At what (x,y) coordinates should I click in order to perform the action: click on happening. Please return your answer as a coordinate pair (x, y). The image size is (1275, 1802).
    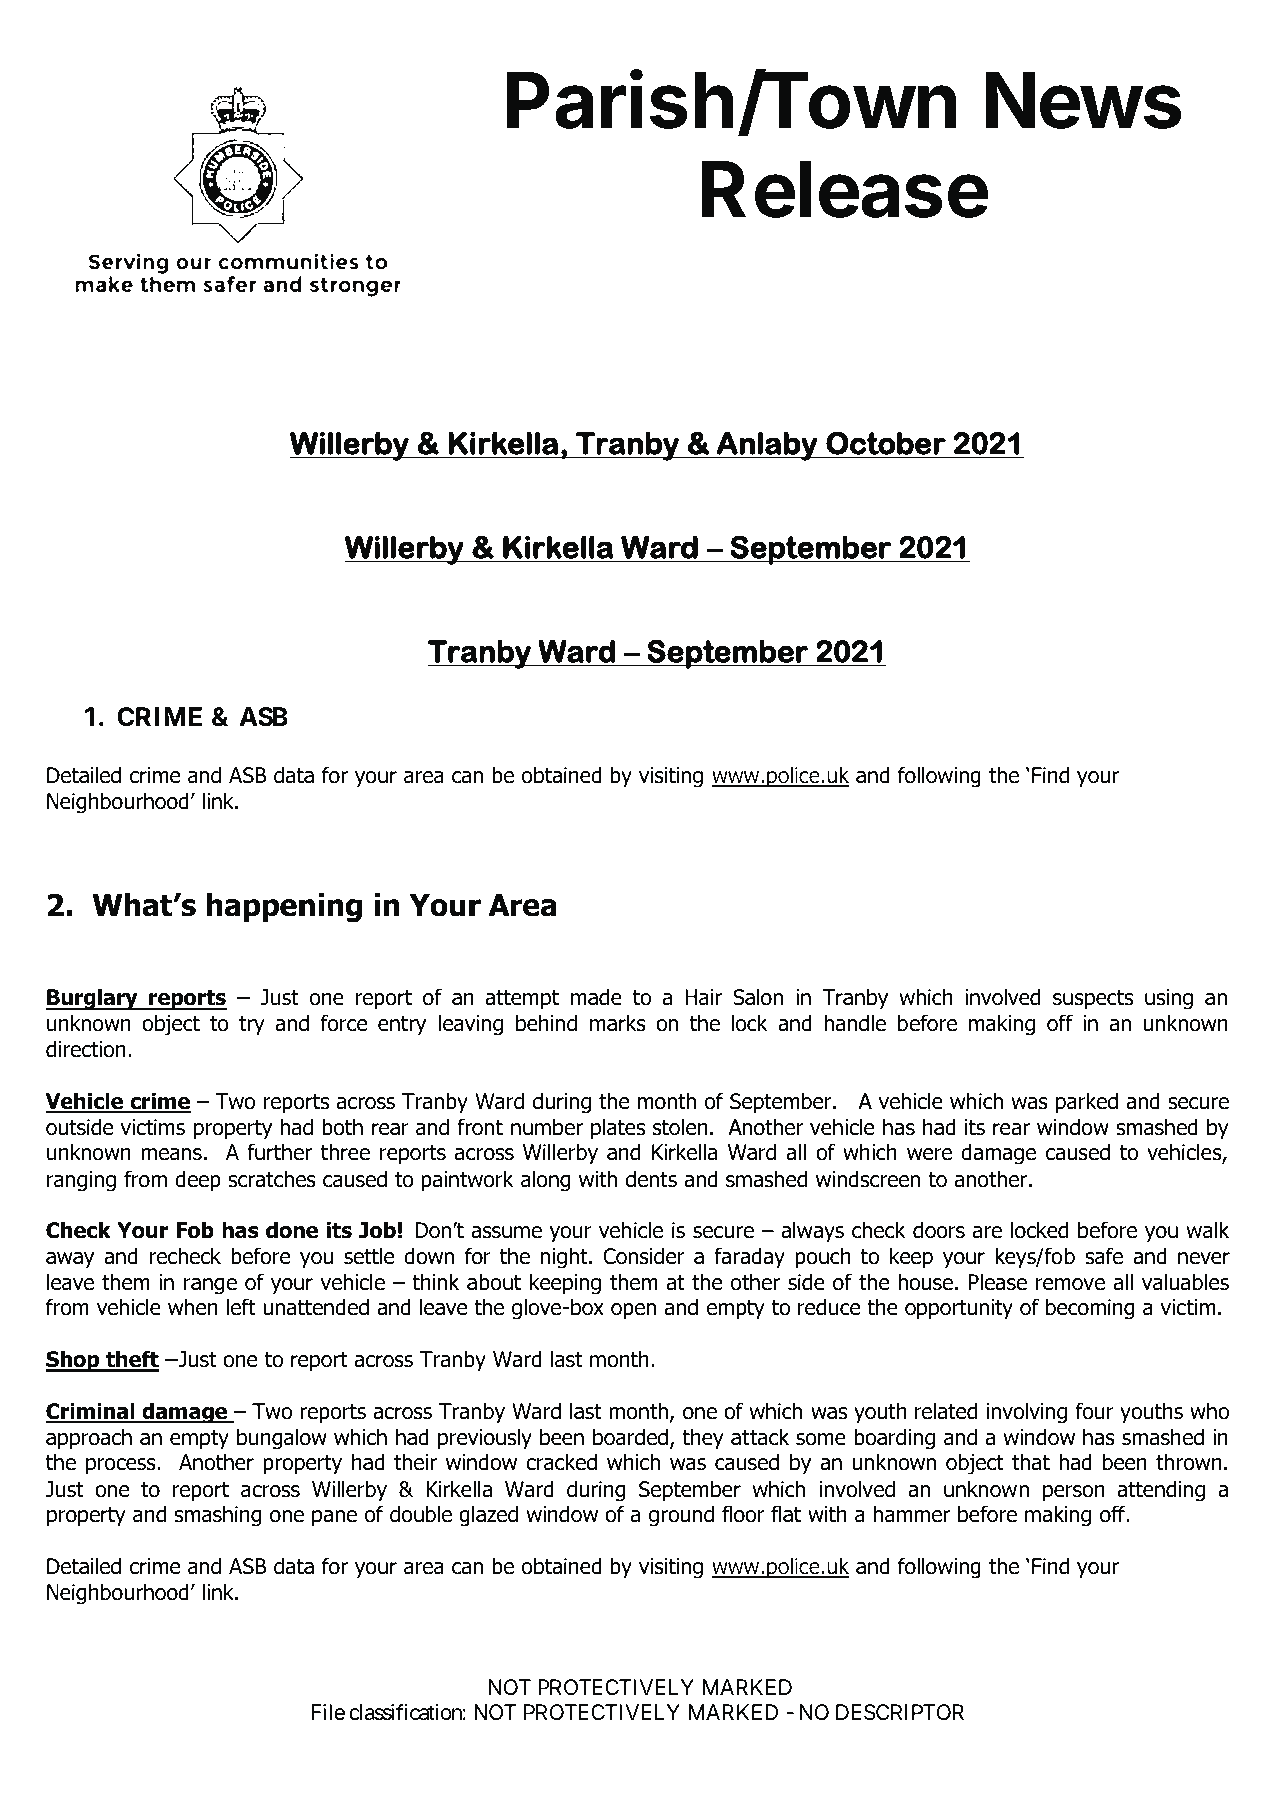
    Looking at the image, I should click on (284, 907).
